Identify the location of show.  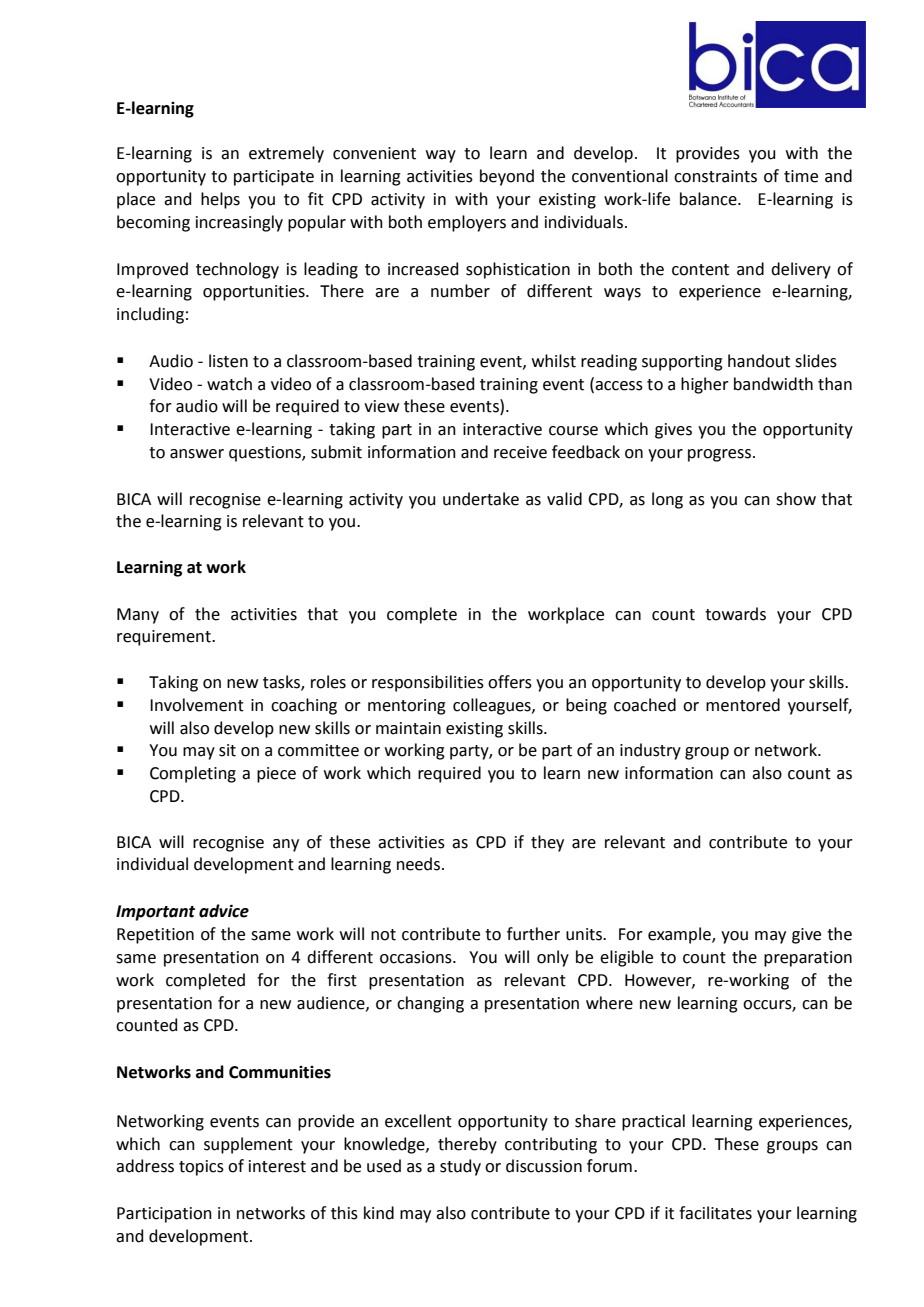
(796, 499).
